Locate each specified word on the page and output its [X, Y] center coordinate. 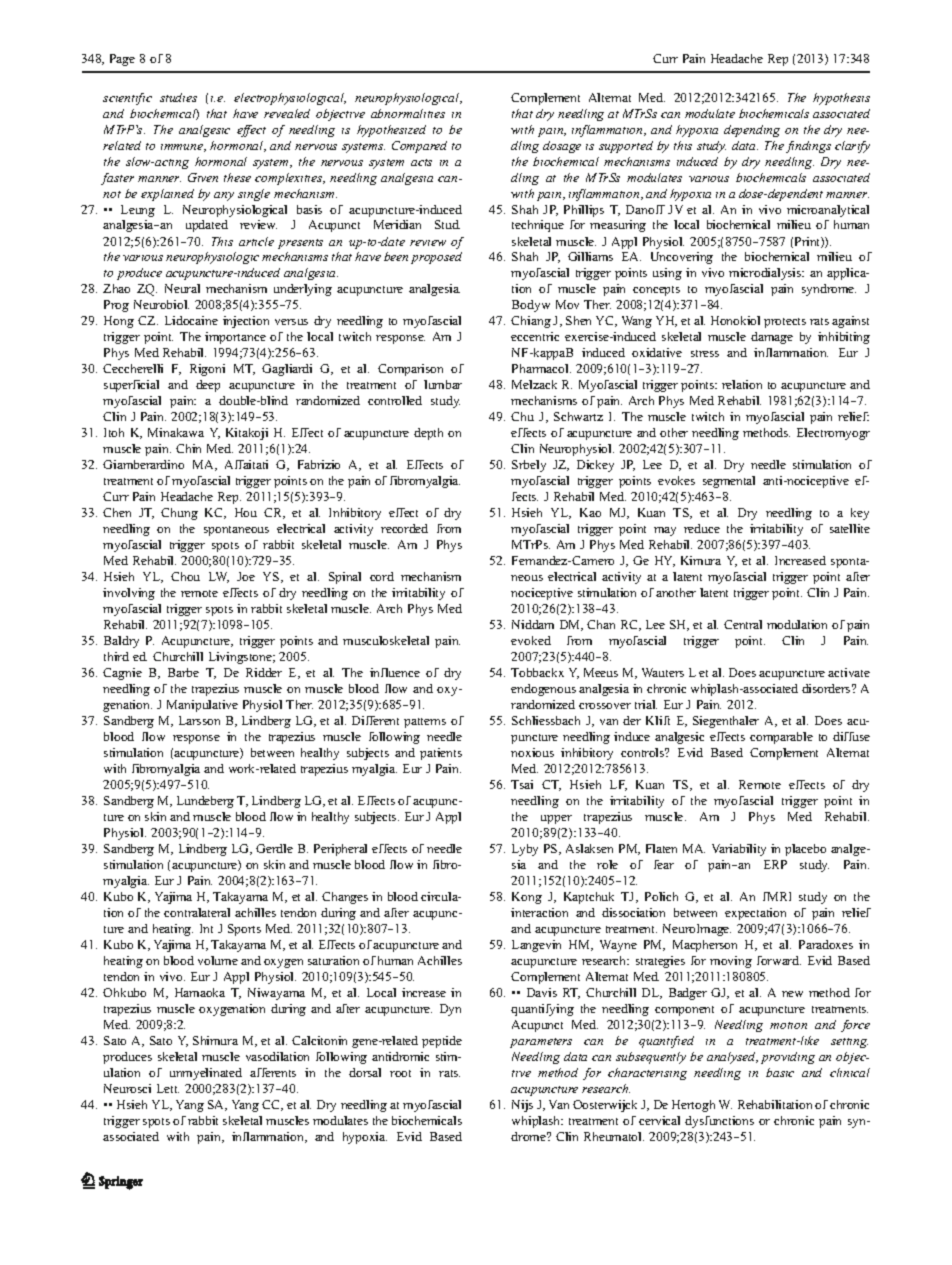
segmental [729, 482]
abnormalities [408, 113]
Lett [168, 1088]
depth [428, 434]
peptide [442, 1042]
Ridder [264, 672]
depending [752, 131]
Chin [188, 448]
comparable [781, 738]
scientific [127, 99]
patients [441, 754]
